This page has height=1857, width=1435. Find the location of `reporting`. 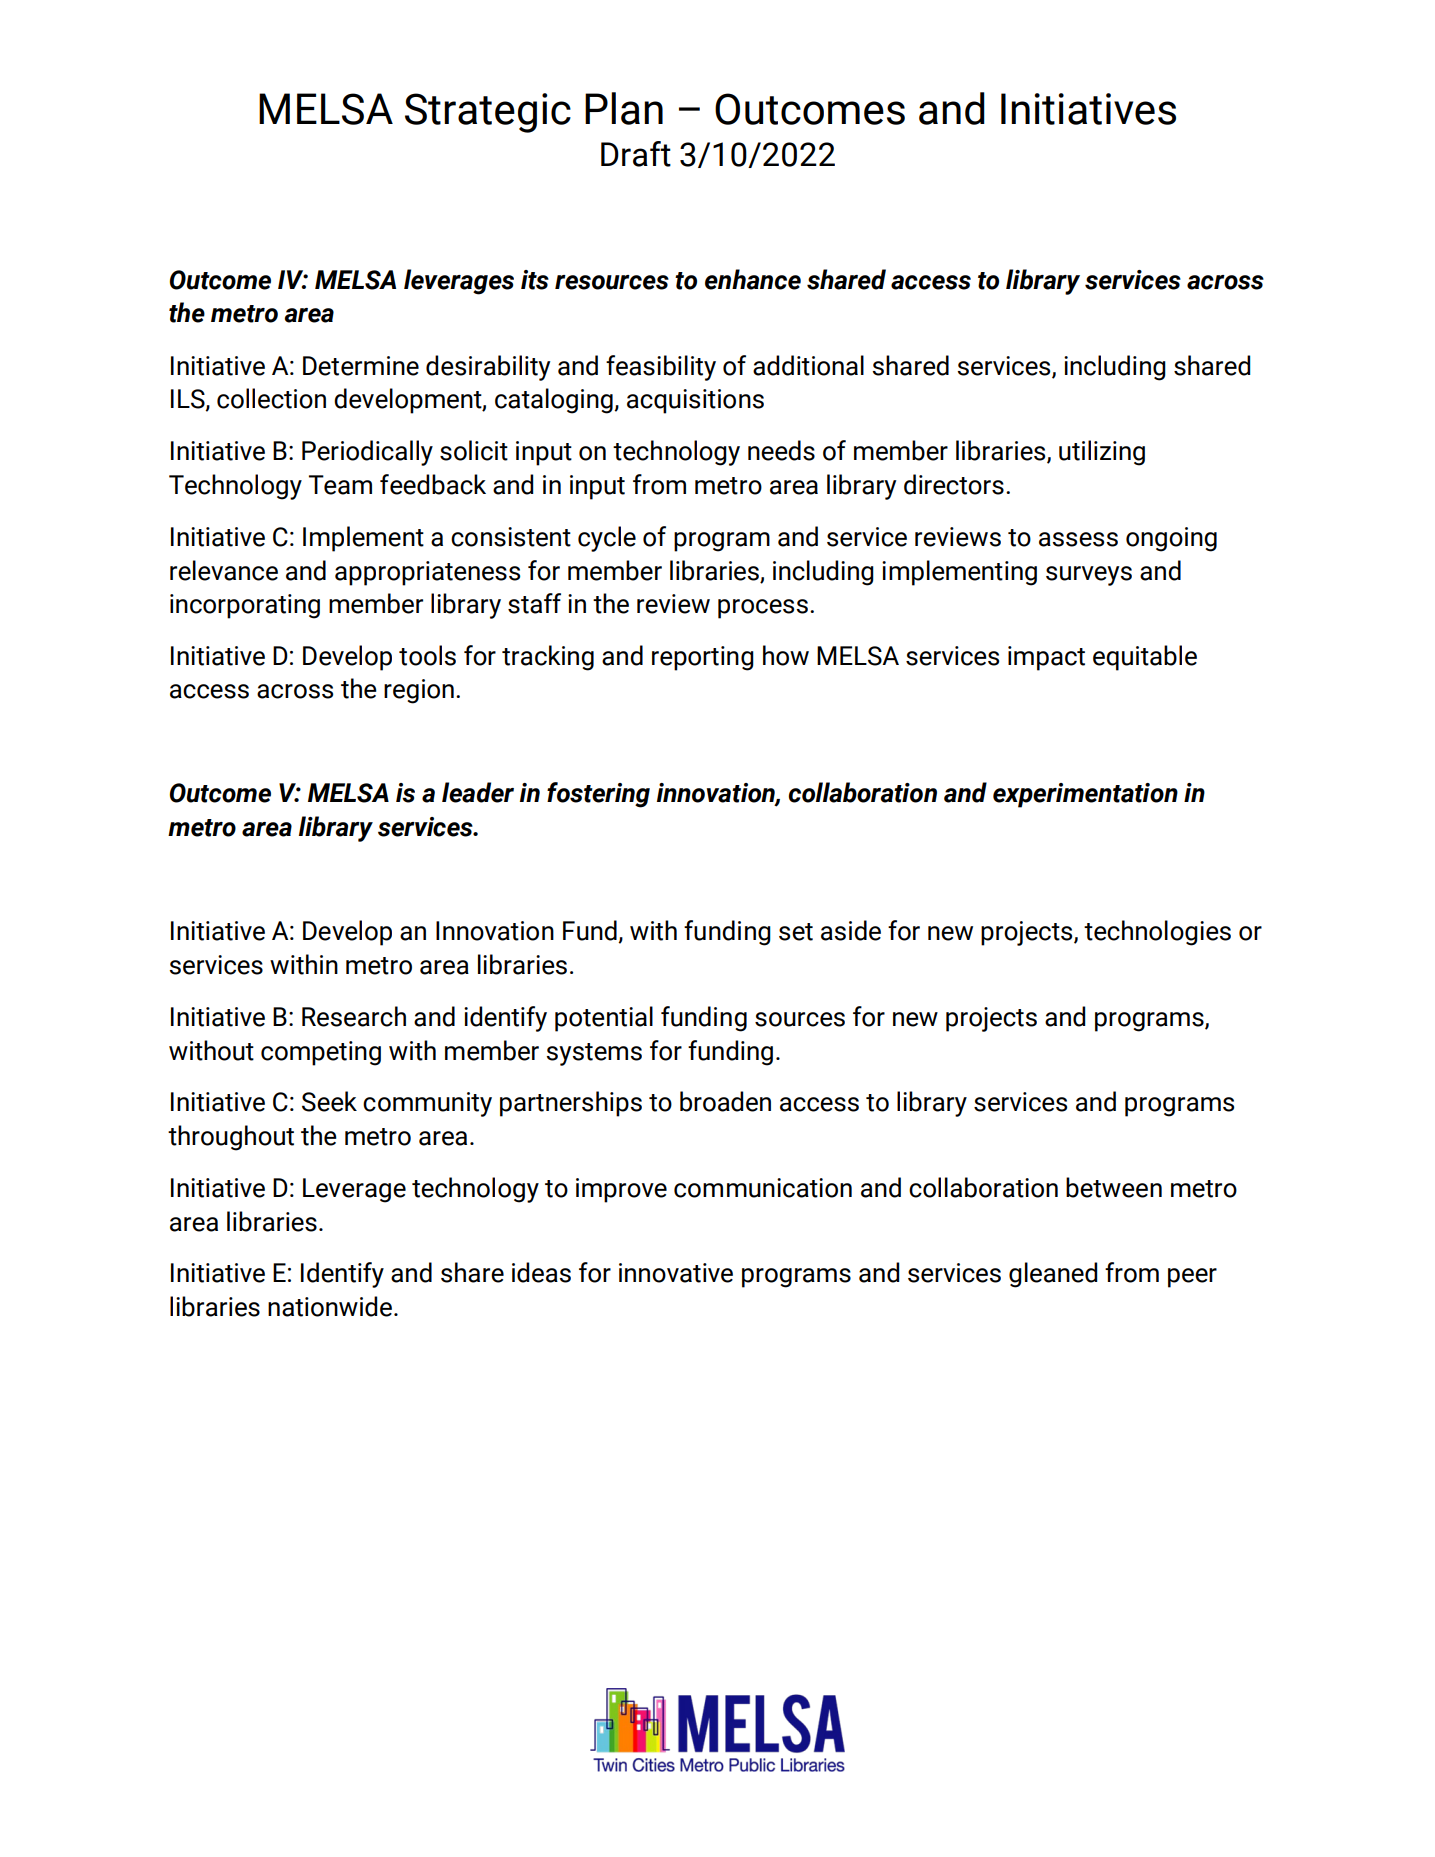

reporting is located at coordinates (703, 658).
